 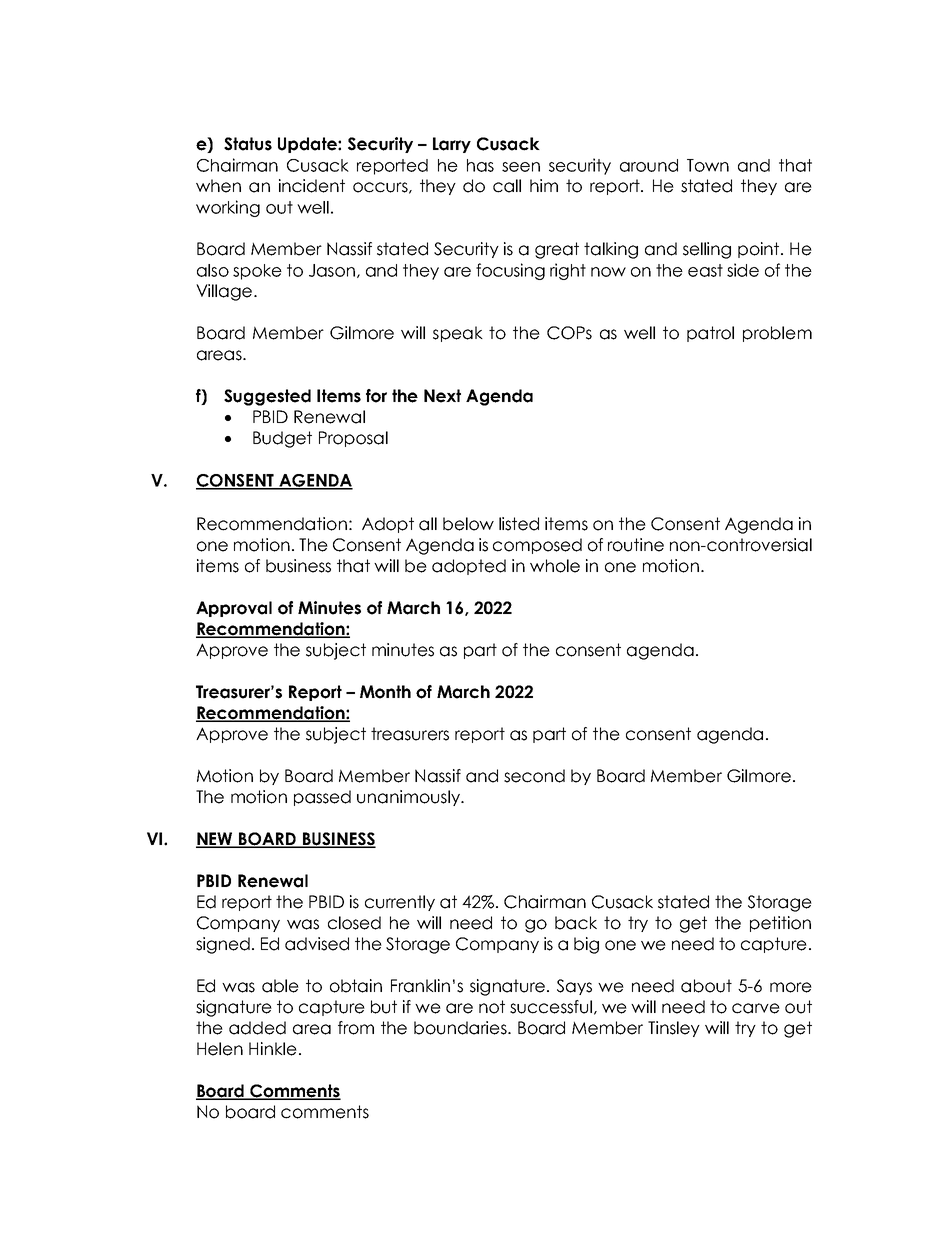 What do you see at coordinates (480, 165) in the screenshot?
I see `has` at bounding box center [480, 165].
